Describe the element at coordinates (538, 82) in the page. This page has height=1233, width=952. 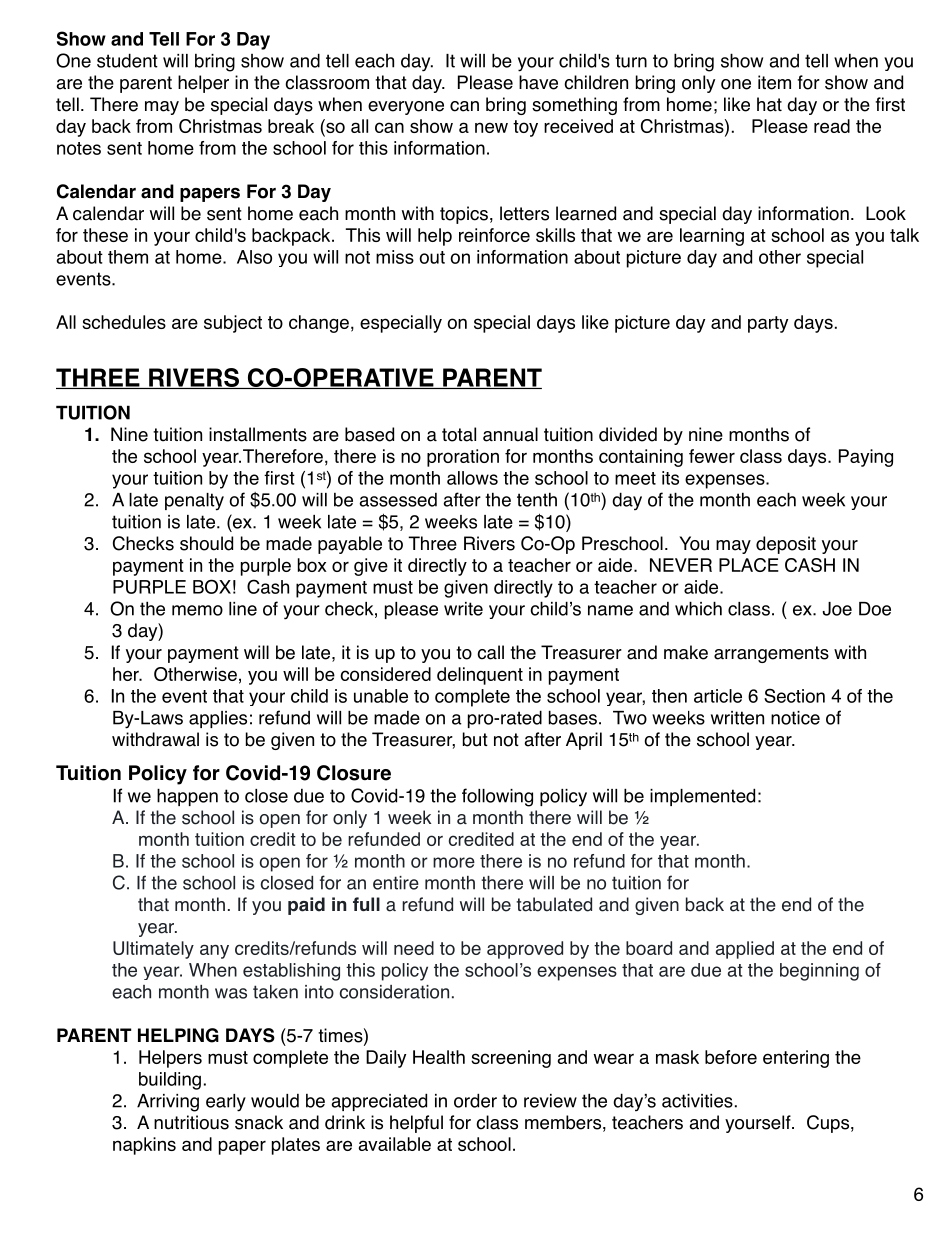
I see `have` at that location.
